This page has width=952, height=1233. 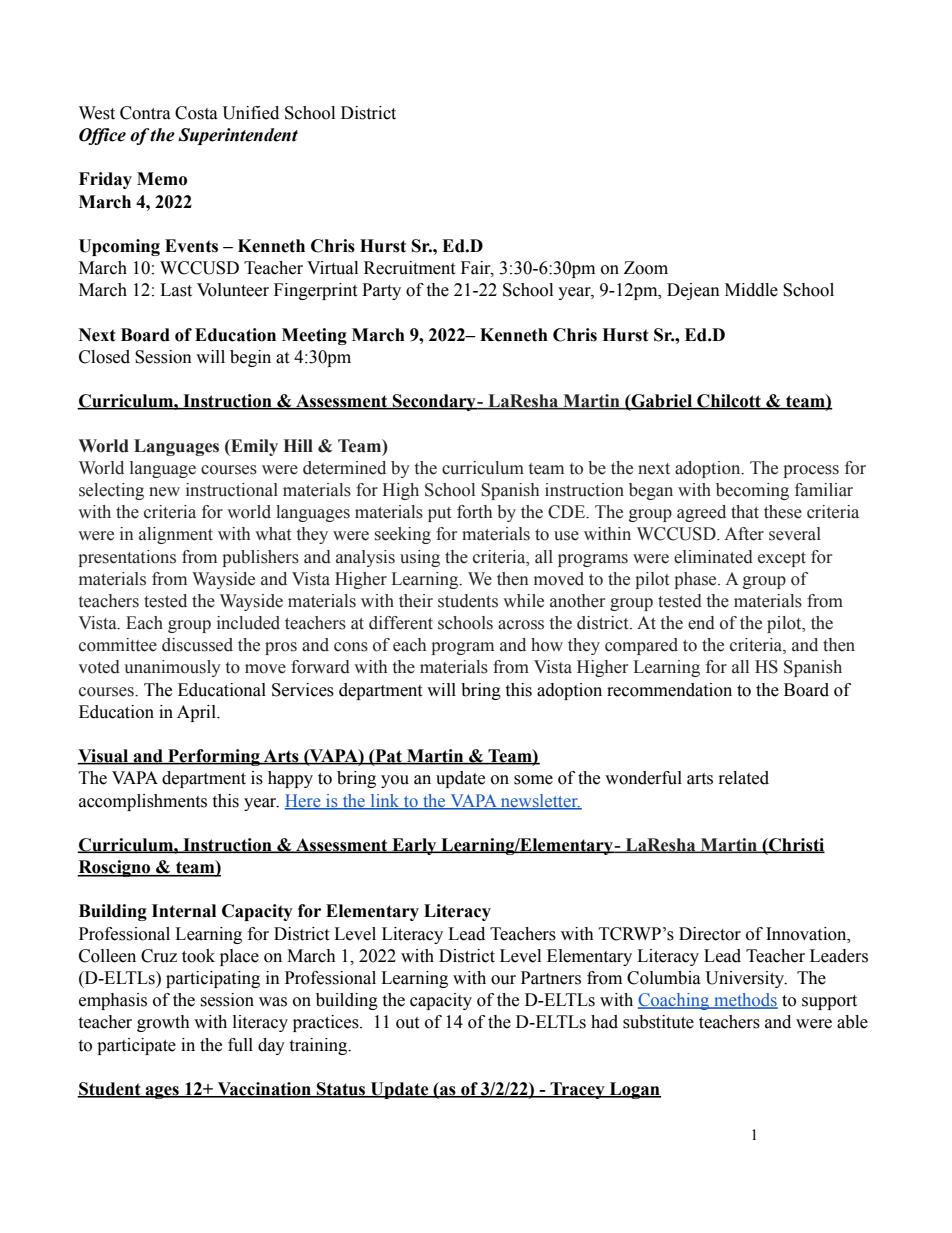 I want to click on Zoom, so click(x=646, y=268).
